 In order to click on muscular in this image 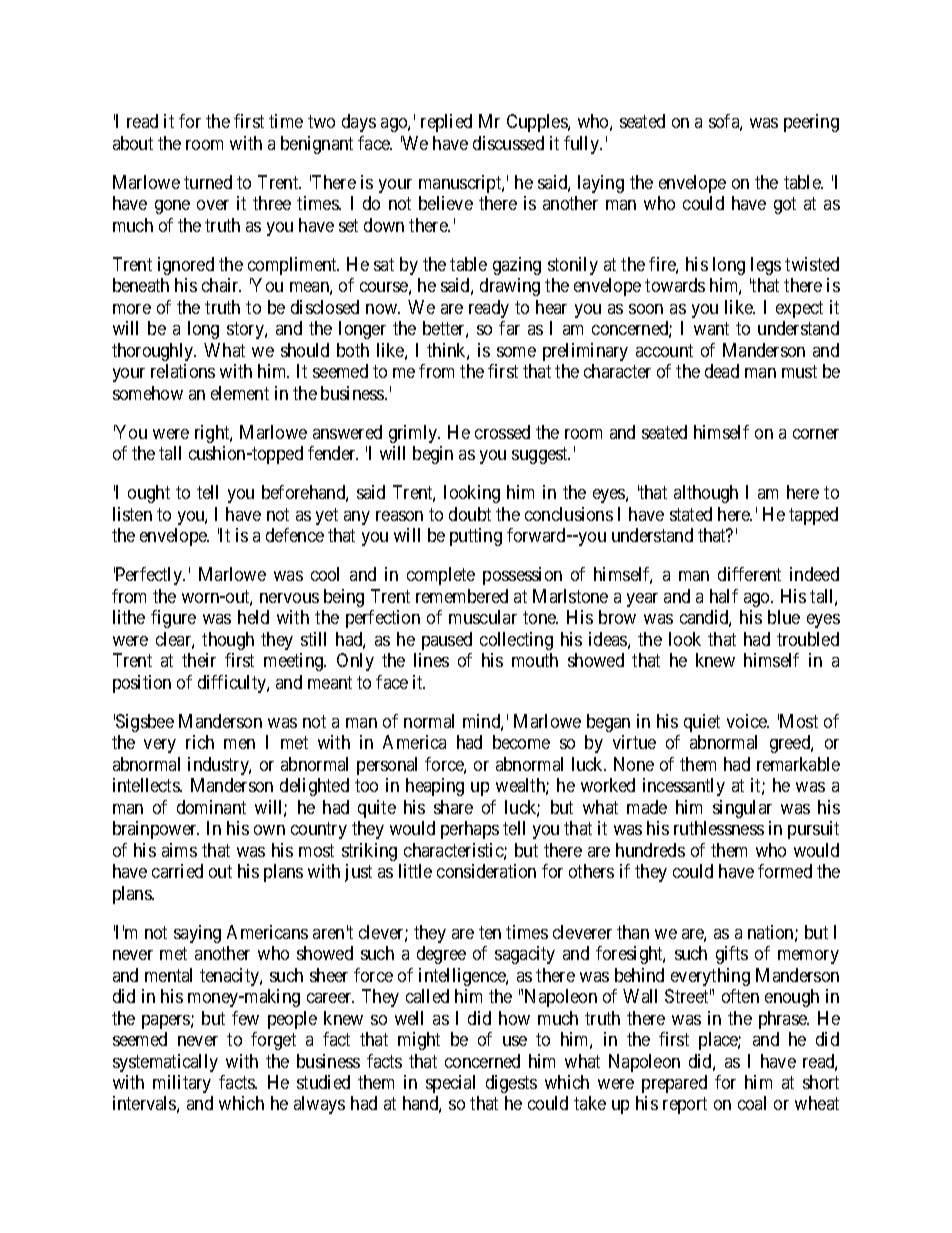, I will do `click(483, 617)`.
